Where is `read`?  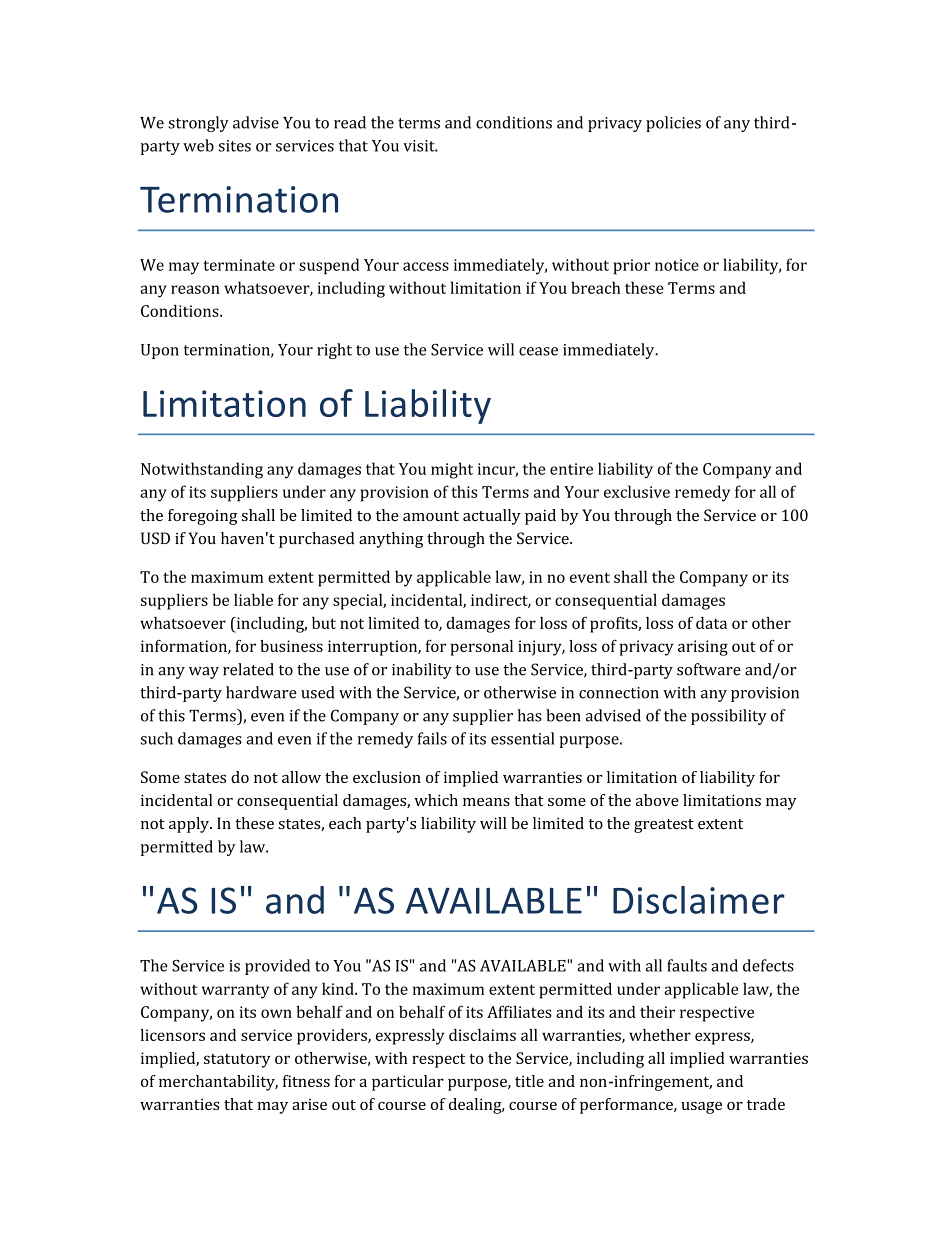
read is located at coordinates (350, 122).
